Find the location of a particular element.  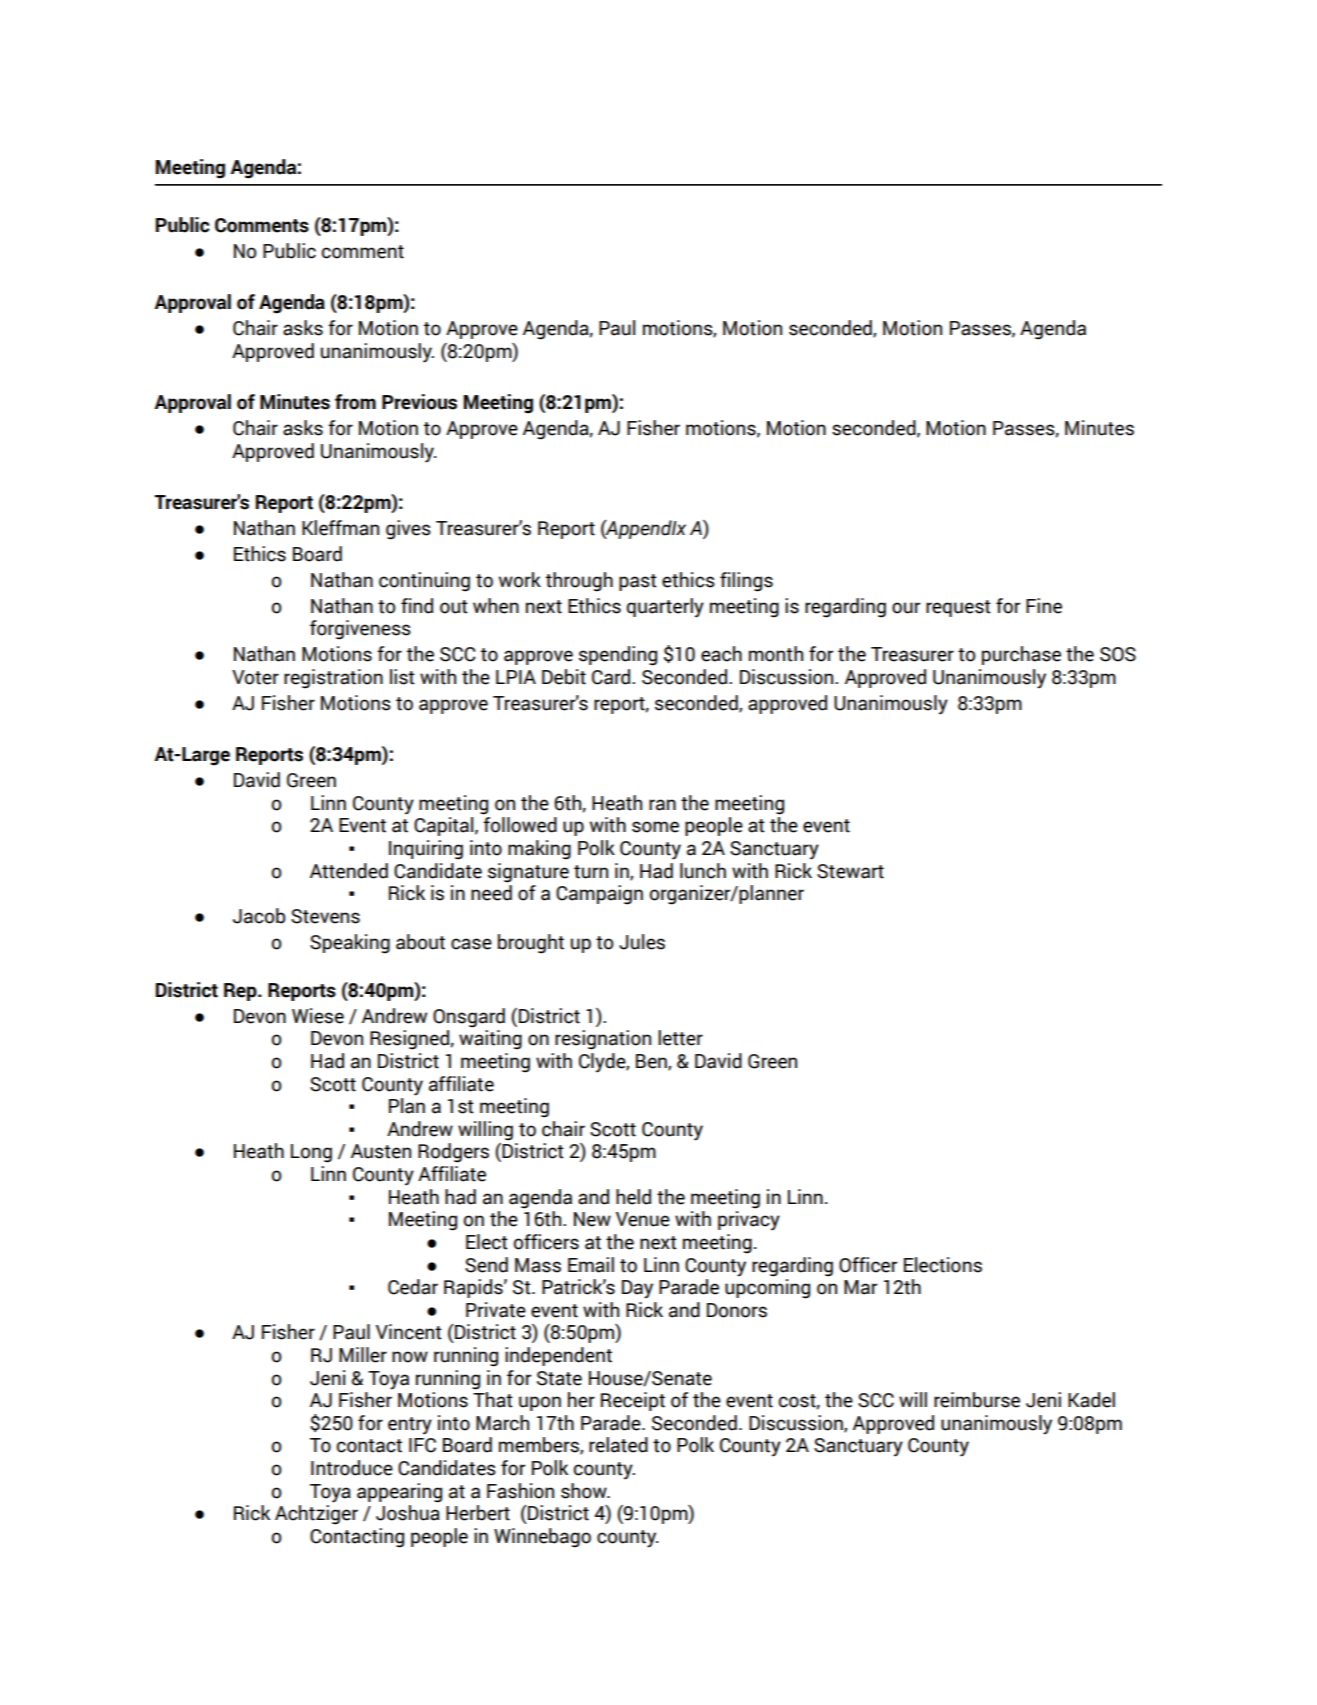

Jules is located at coordinates (642, 942).
